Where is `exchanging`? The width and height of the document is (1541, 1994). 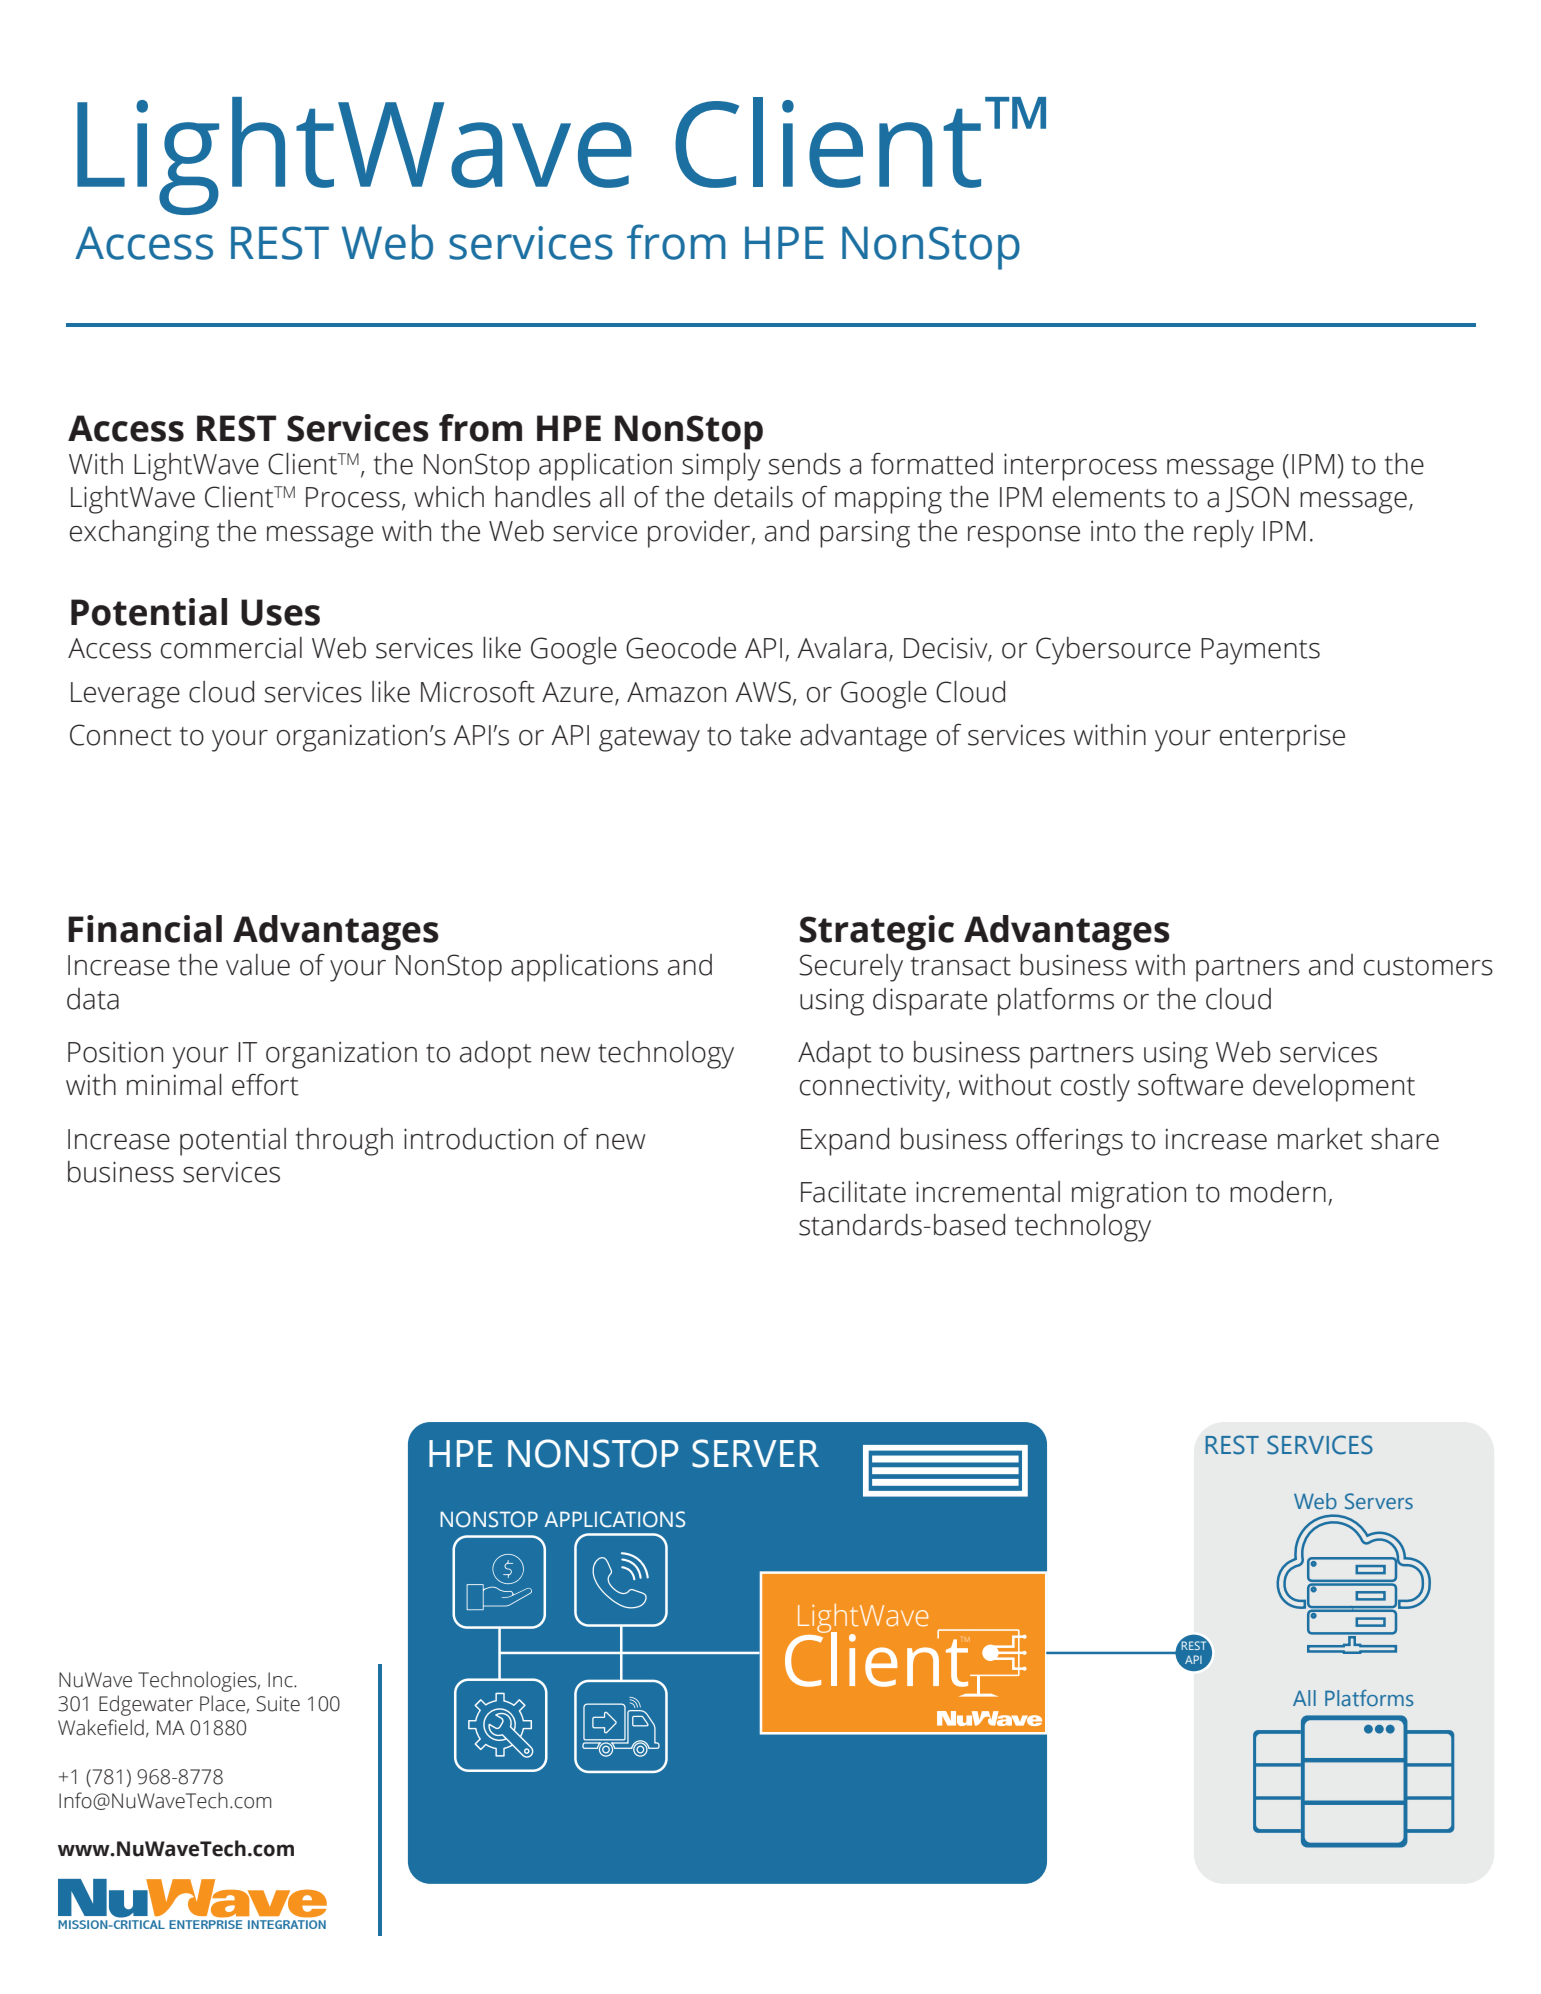
exchanging is located at coordinates (139, 534).
